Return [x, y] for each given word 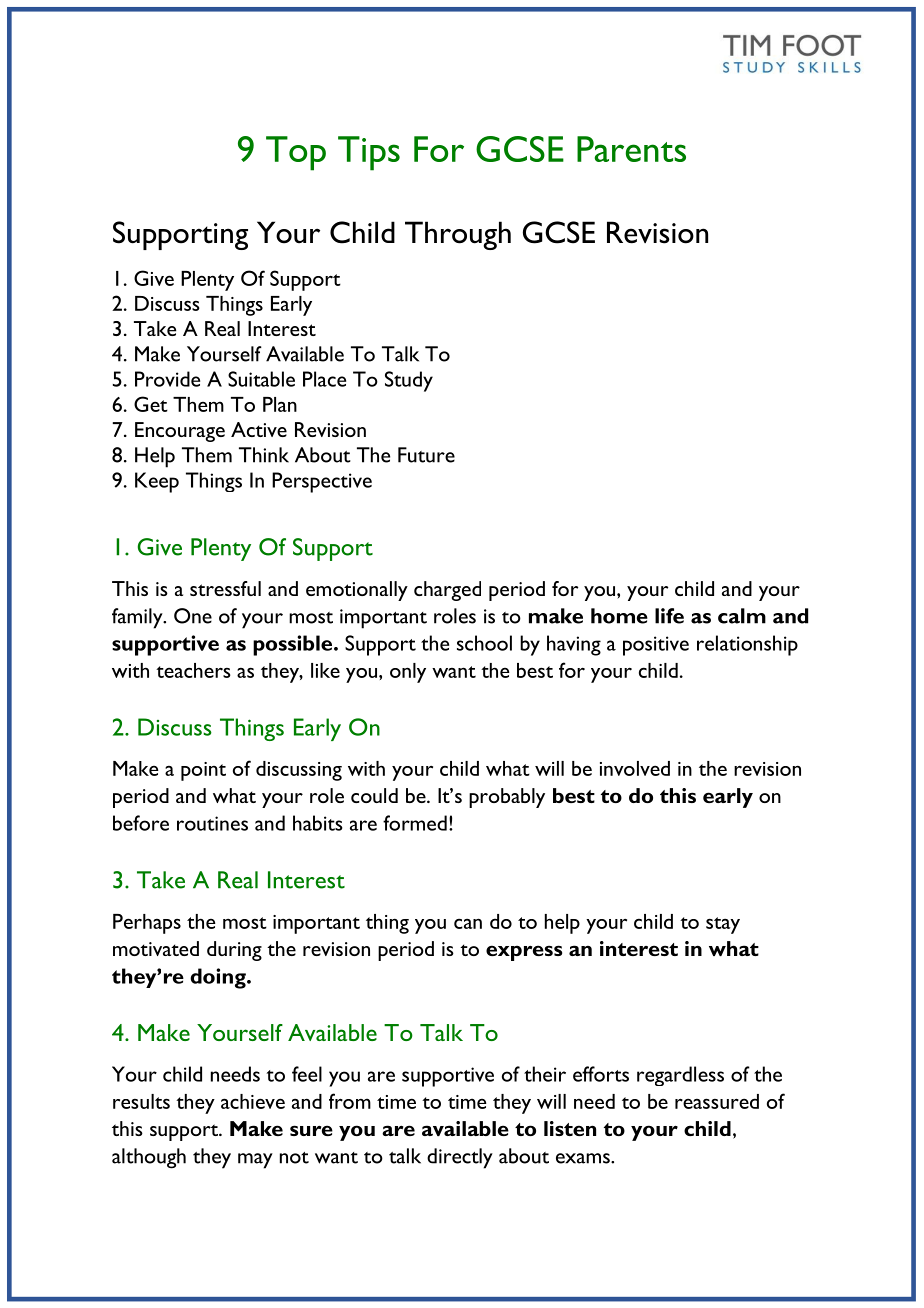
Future [426, 455]
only [408, 673]
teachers [193, 670]
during [234, 951]
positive [656, 646]
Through [458, 235]
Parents [631, 149]
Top [296, 153]
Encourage [180, 432]
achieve [253, 1101]
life [669, 616]
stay [723, 925]
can [468, 923]
